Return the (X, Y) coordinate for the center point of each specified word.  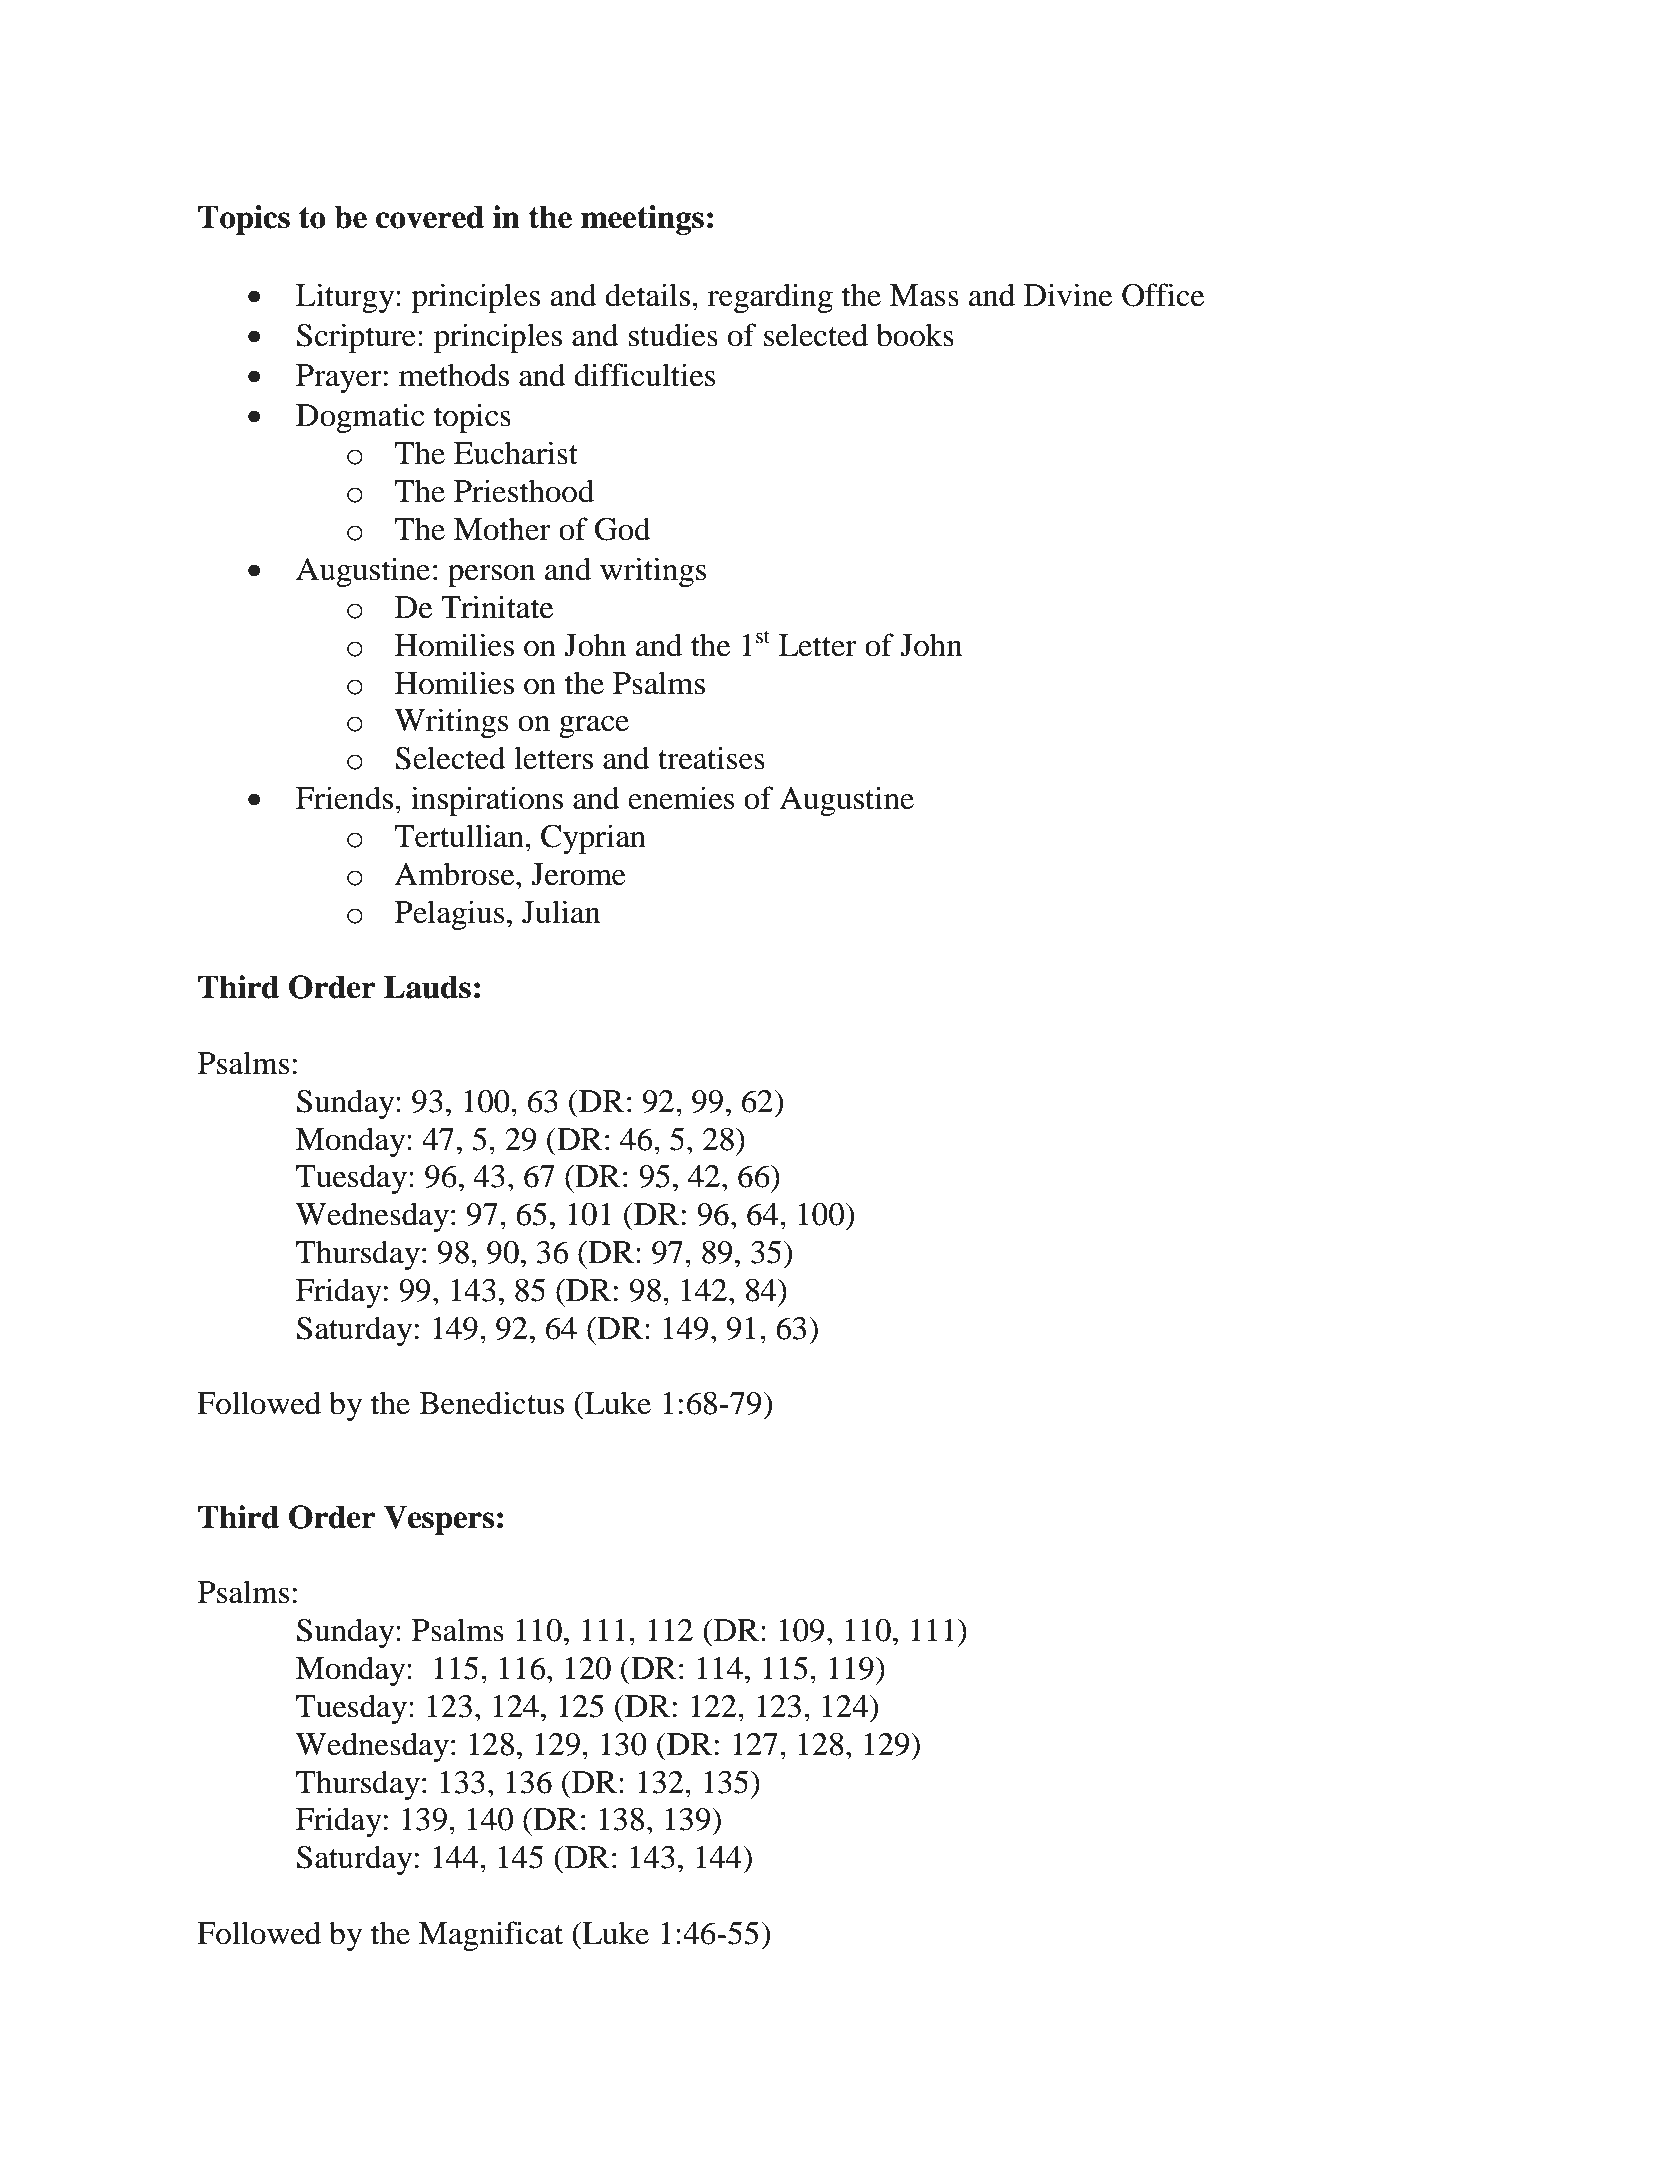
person (491, 576)
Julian (561, 912)
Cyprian (593, 839)
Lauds (427, 987)
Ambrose (455, 874)
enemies (681, 798)
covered (430, 217)
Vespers (439, 1520)
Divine (1068, 295)
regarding (770, 298)
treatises (711, 758)
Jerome (578, 874)
